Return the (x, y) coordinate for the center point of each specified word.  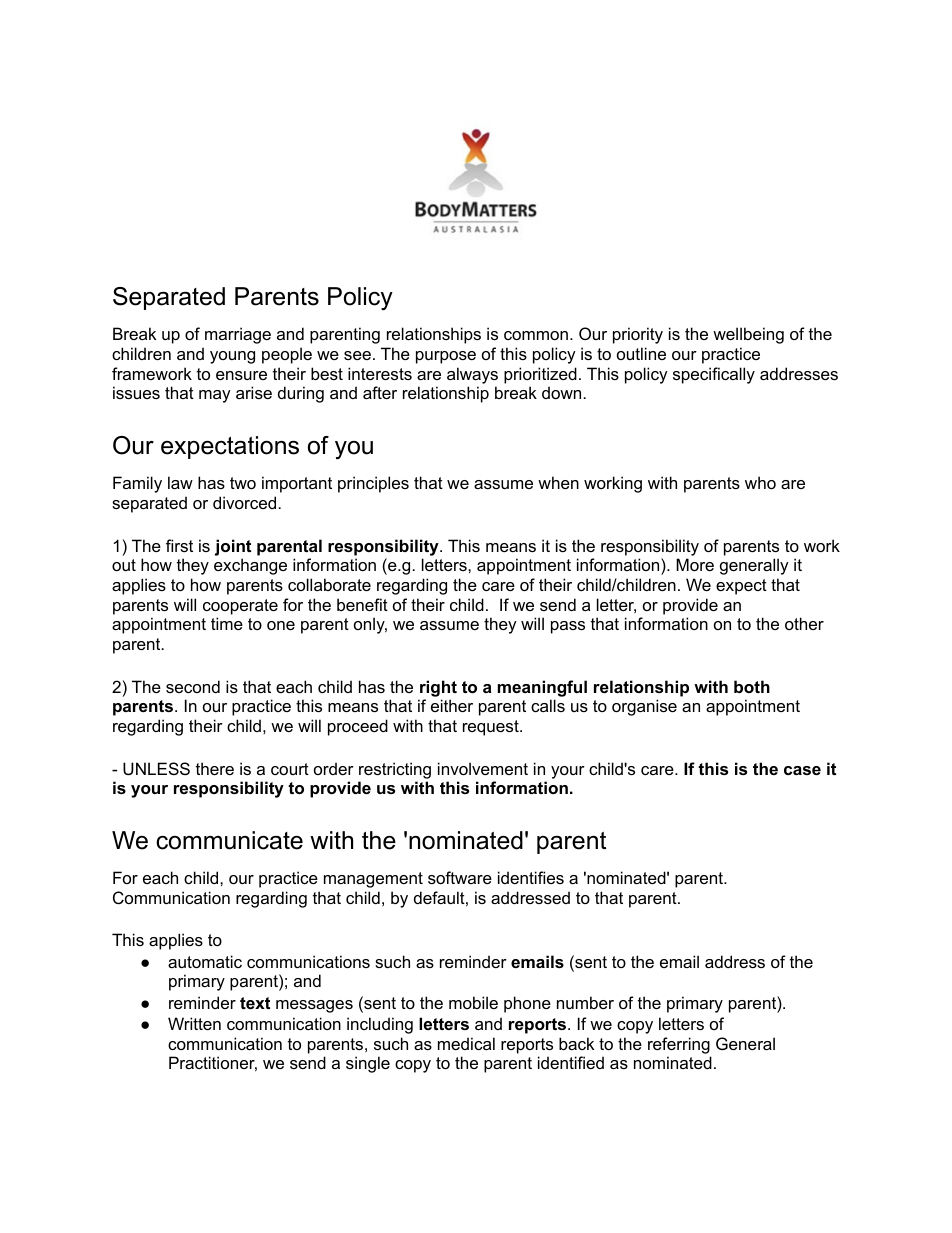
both (752, 686)
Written (194, 1023)
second (193, 686)
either (452, 705)
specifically (714, 375)
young (232, 357)
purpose (446, 357)
